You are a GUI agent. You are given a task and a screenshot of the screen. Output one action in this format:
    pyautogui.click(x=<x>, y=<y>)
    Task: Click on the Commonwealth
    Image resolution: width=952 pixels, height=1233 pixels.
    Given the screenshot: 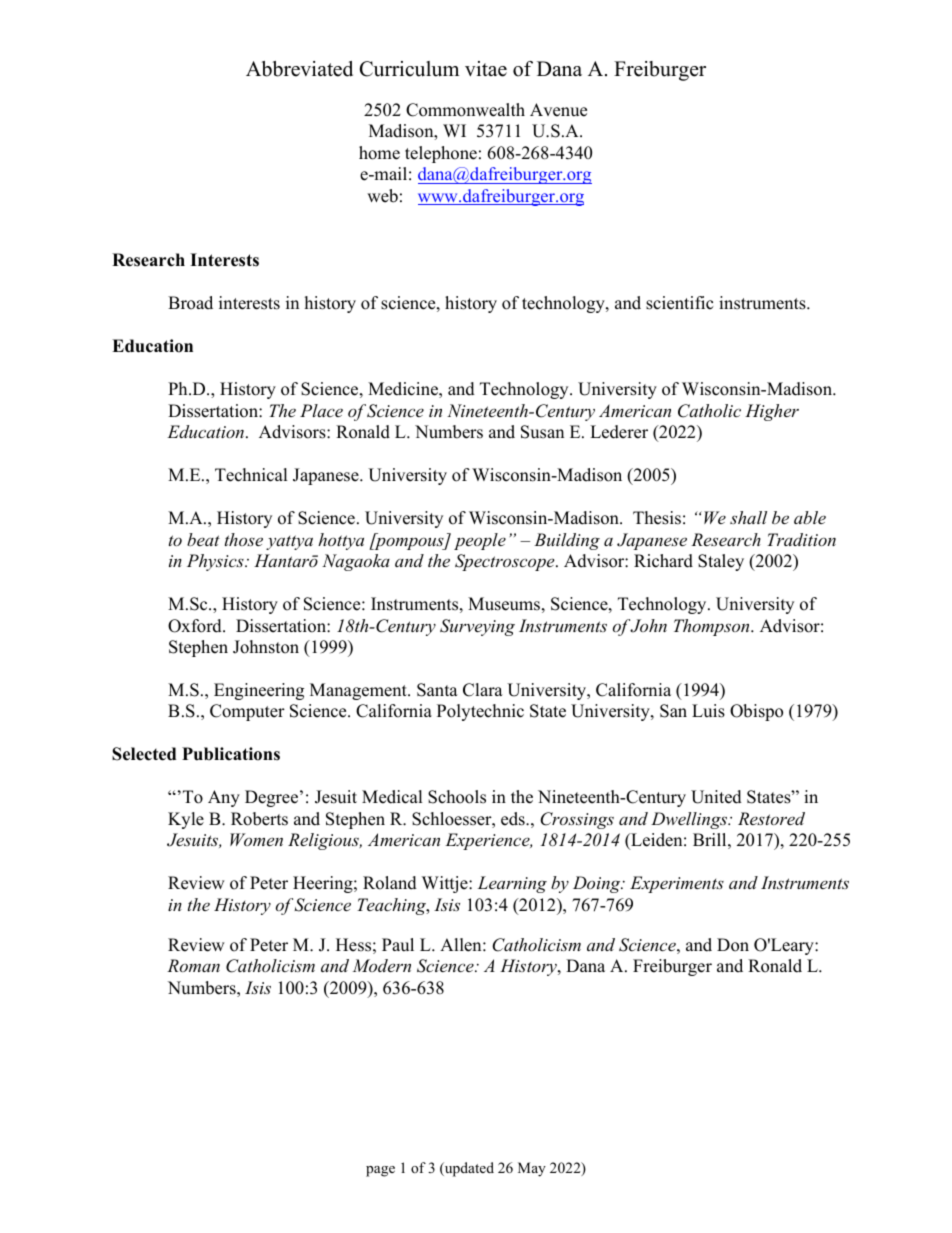 What is the action you would take?
    pyautogui.click(x=465, y=110)
